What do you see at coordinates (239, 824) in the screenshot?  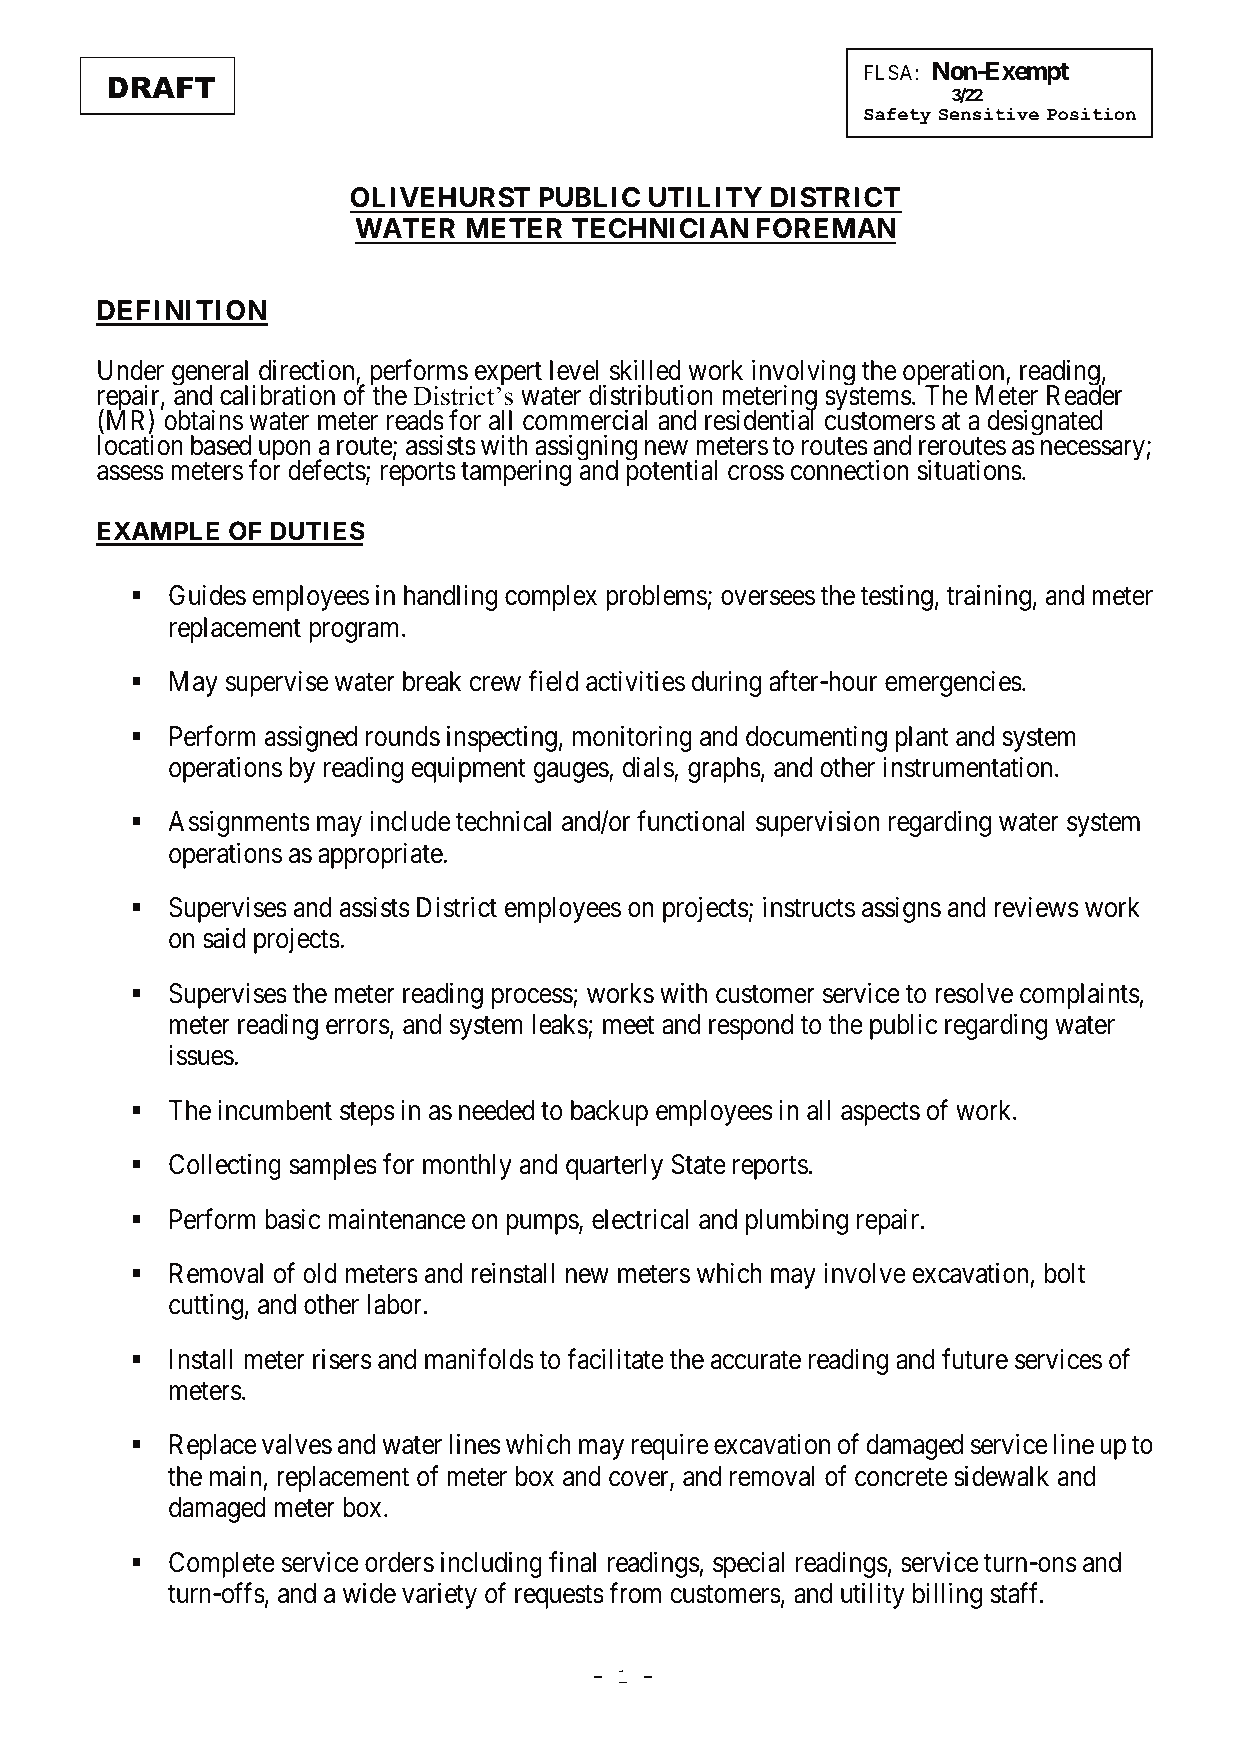 I see `Assignments` at bounding box center [239, 824].
